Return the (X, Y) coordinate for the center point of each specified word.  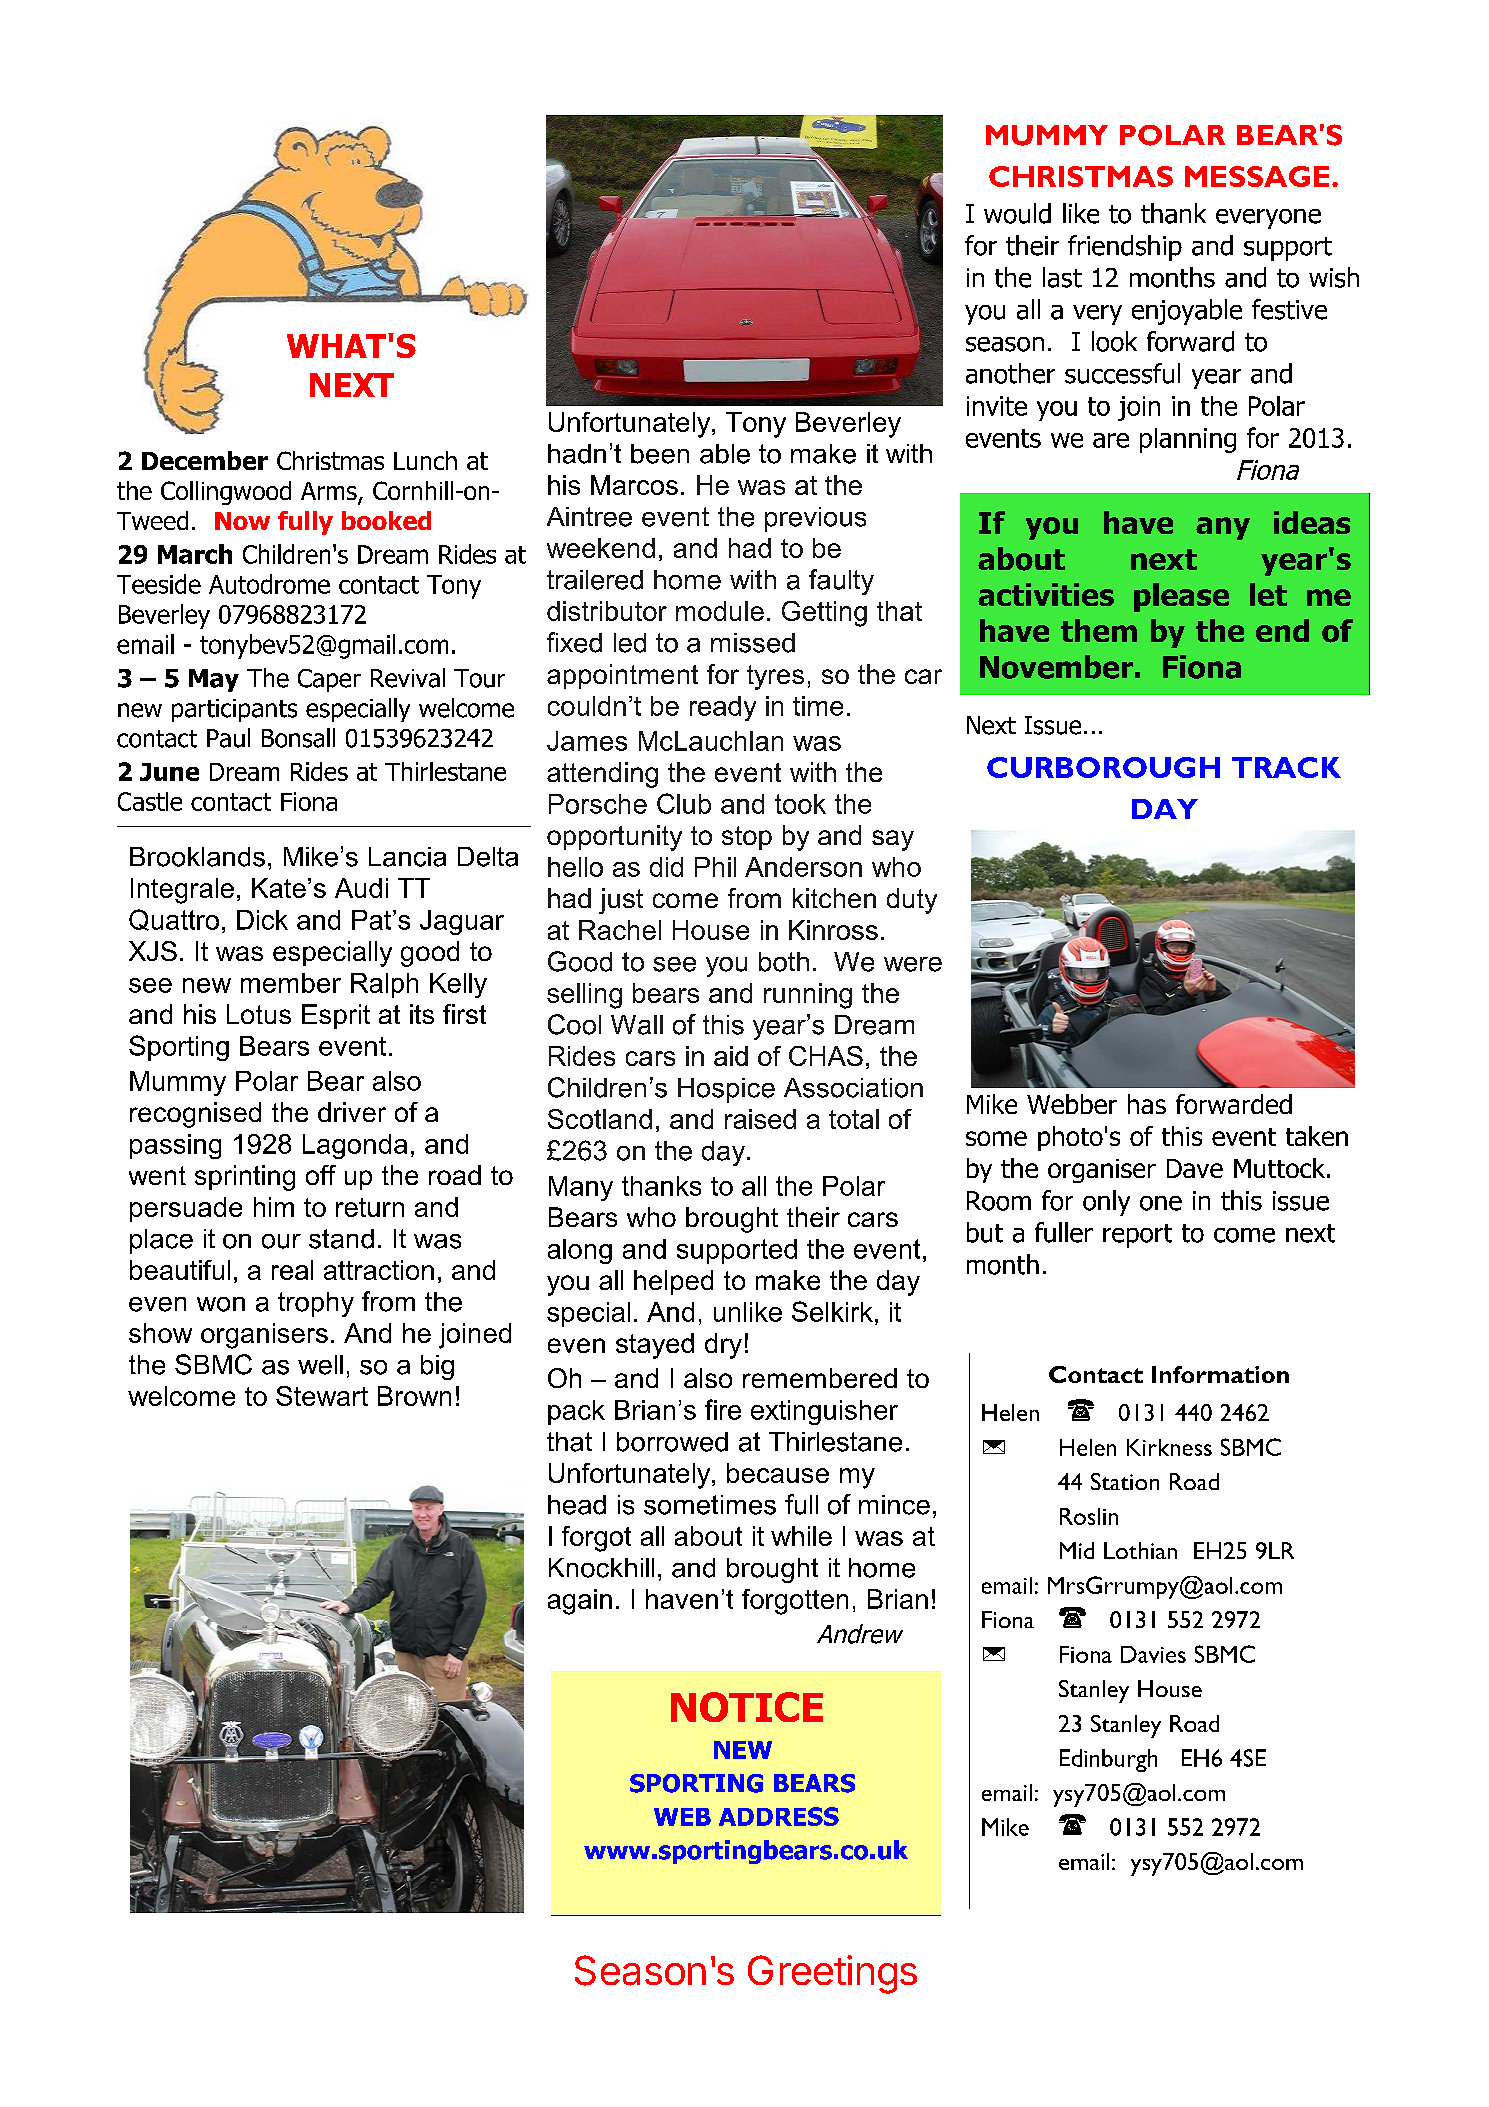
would (1017, 213)
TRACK (1286, 767)
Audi (361, 888)
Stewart (322, 1396)
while (801, 1536)
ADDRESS (779, 1816)
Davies (1153, 1654)
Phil (715, 867)
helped (673, 1282)
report (1137, 1236)
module (720, 611)
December (205, 460)
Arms (330, 492)
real (292, 1270)
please (1181, 597)
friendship (1125, 248)
